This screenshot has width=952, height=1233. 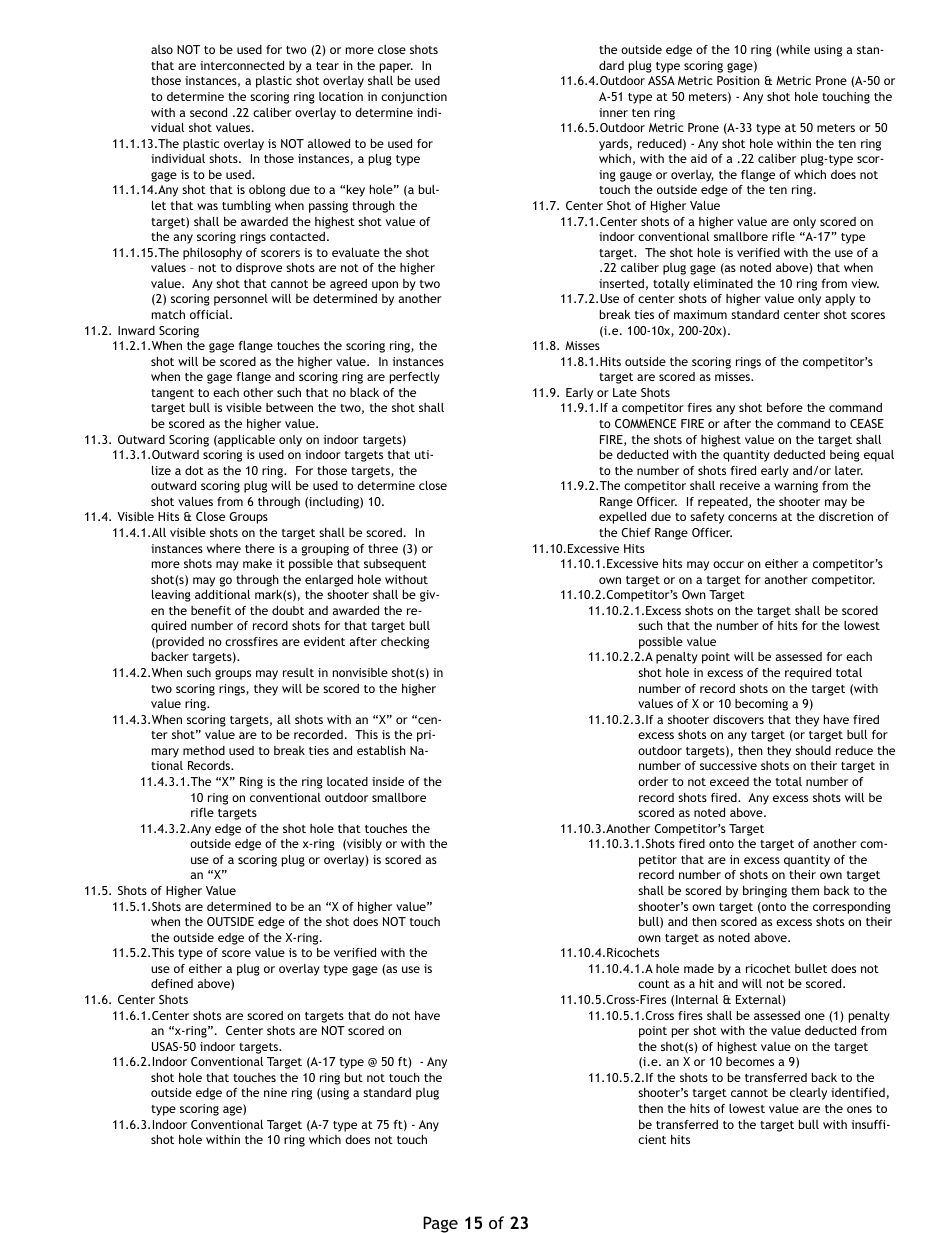 What do you see at coordinates (405, 643) in the screenshot?
I see `checking` at bounding box center [405, 643].
